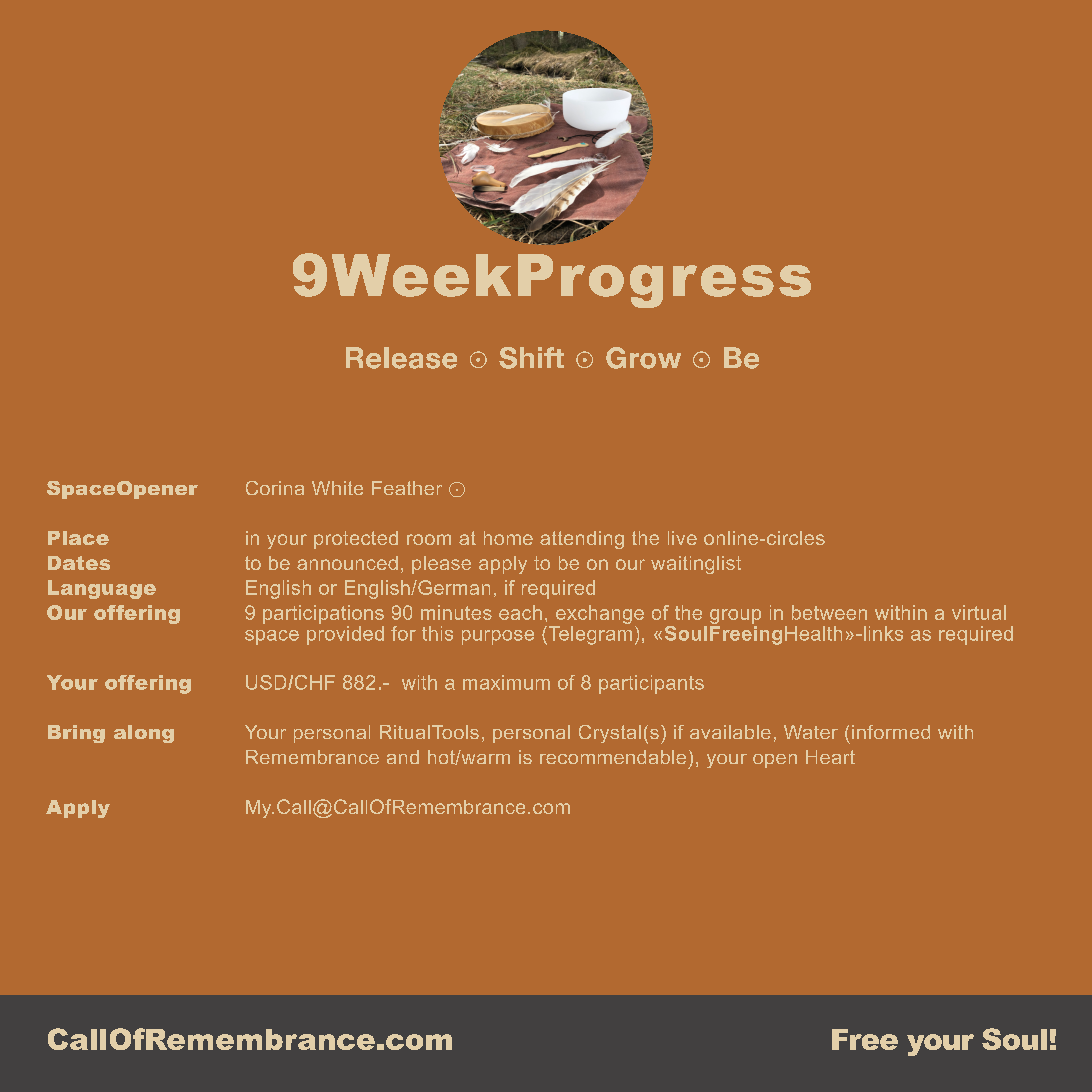 The width and height of the document is (1092, 1092). I want to click on Release, so click(401, 358).
